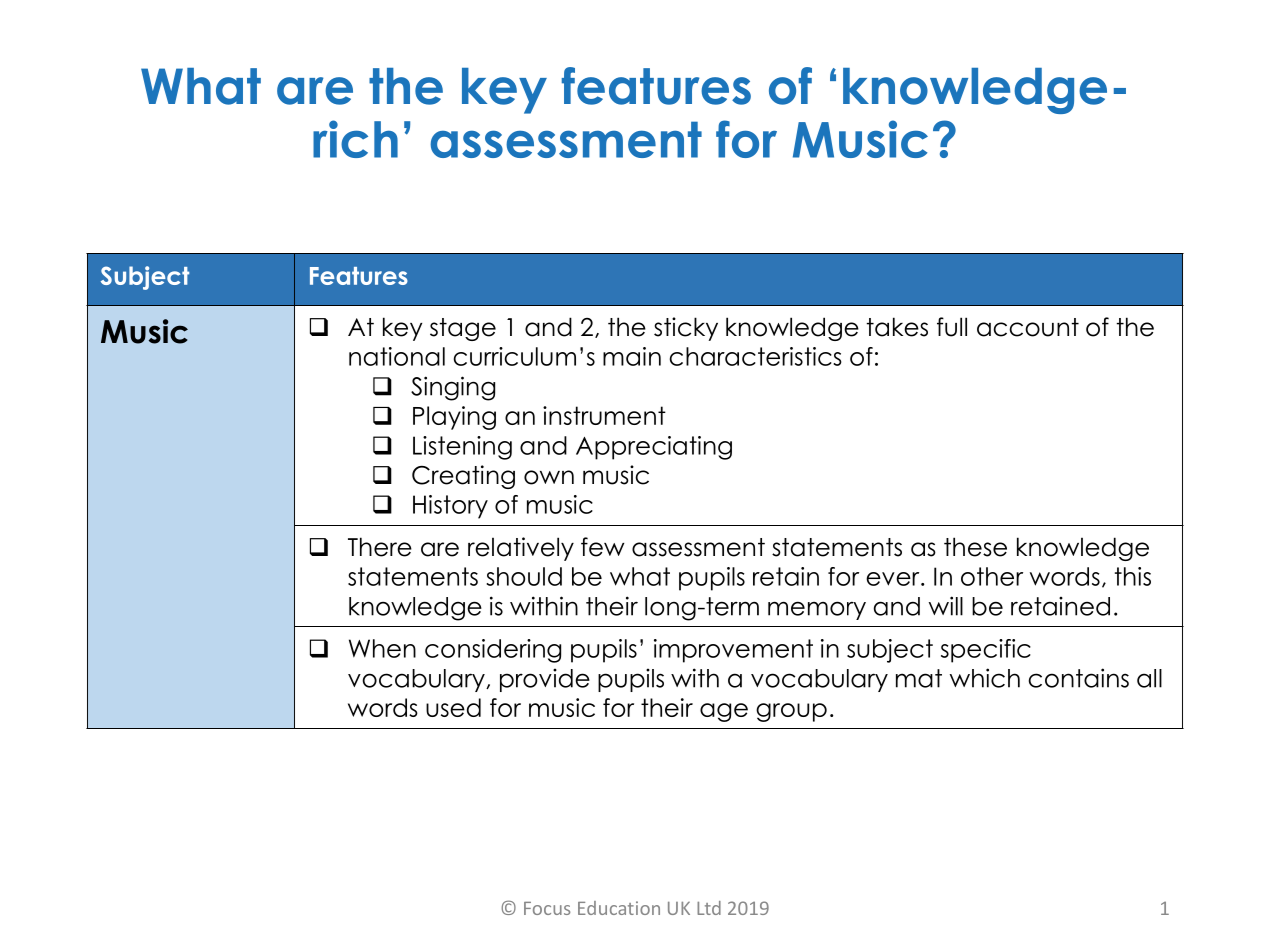 The width and height of the screenshot is (1270, 952). What do you see at coordinates (1028, 327) in the screenshot?
I see `account` at bounding box center [1028, 327].
